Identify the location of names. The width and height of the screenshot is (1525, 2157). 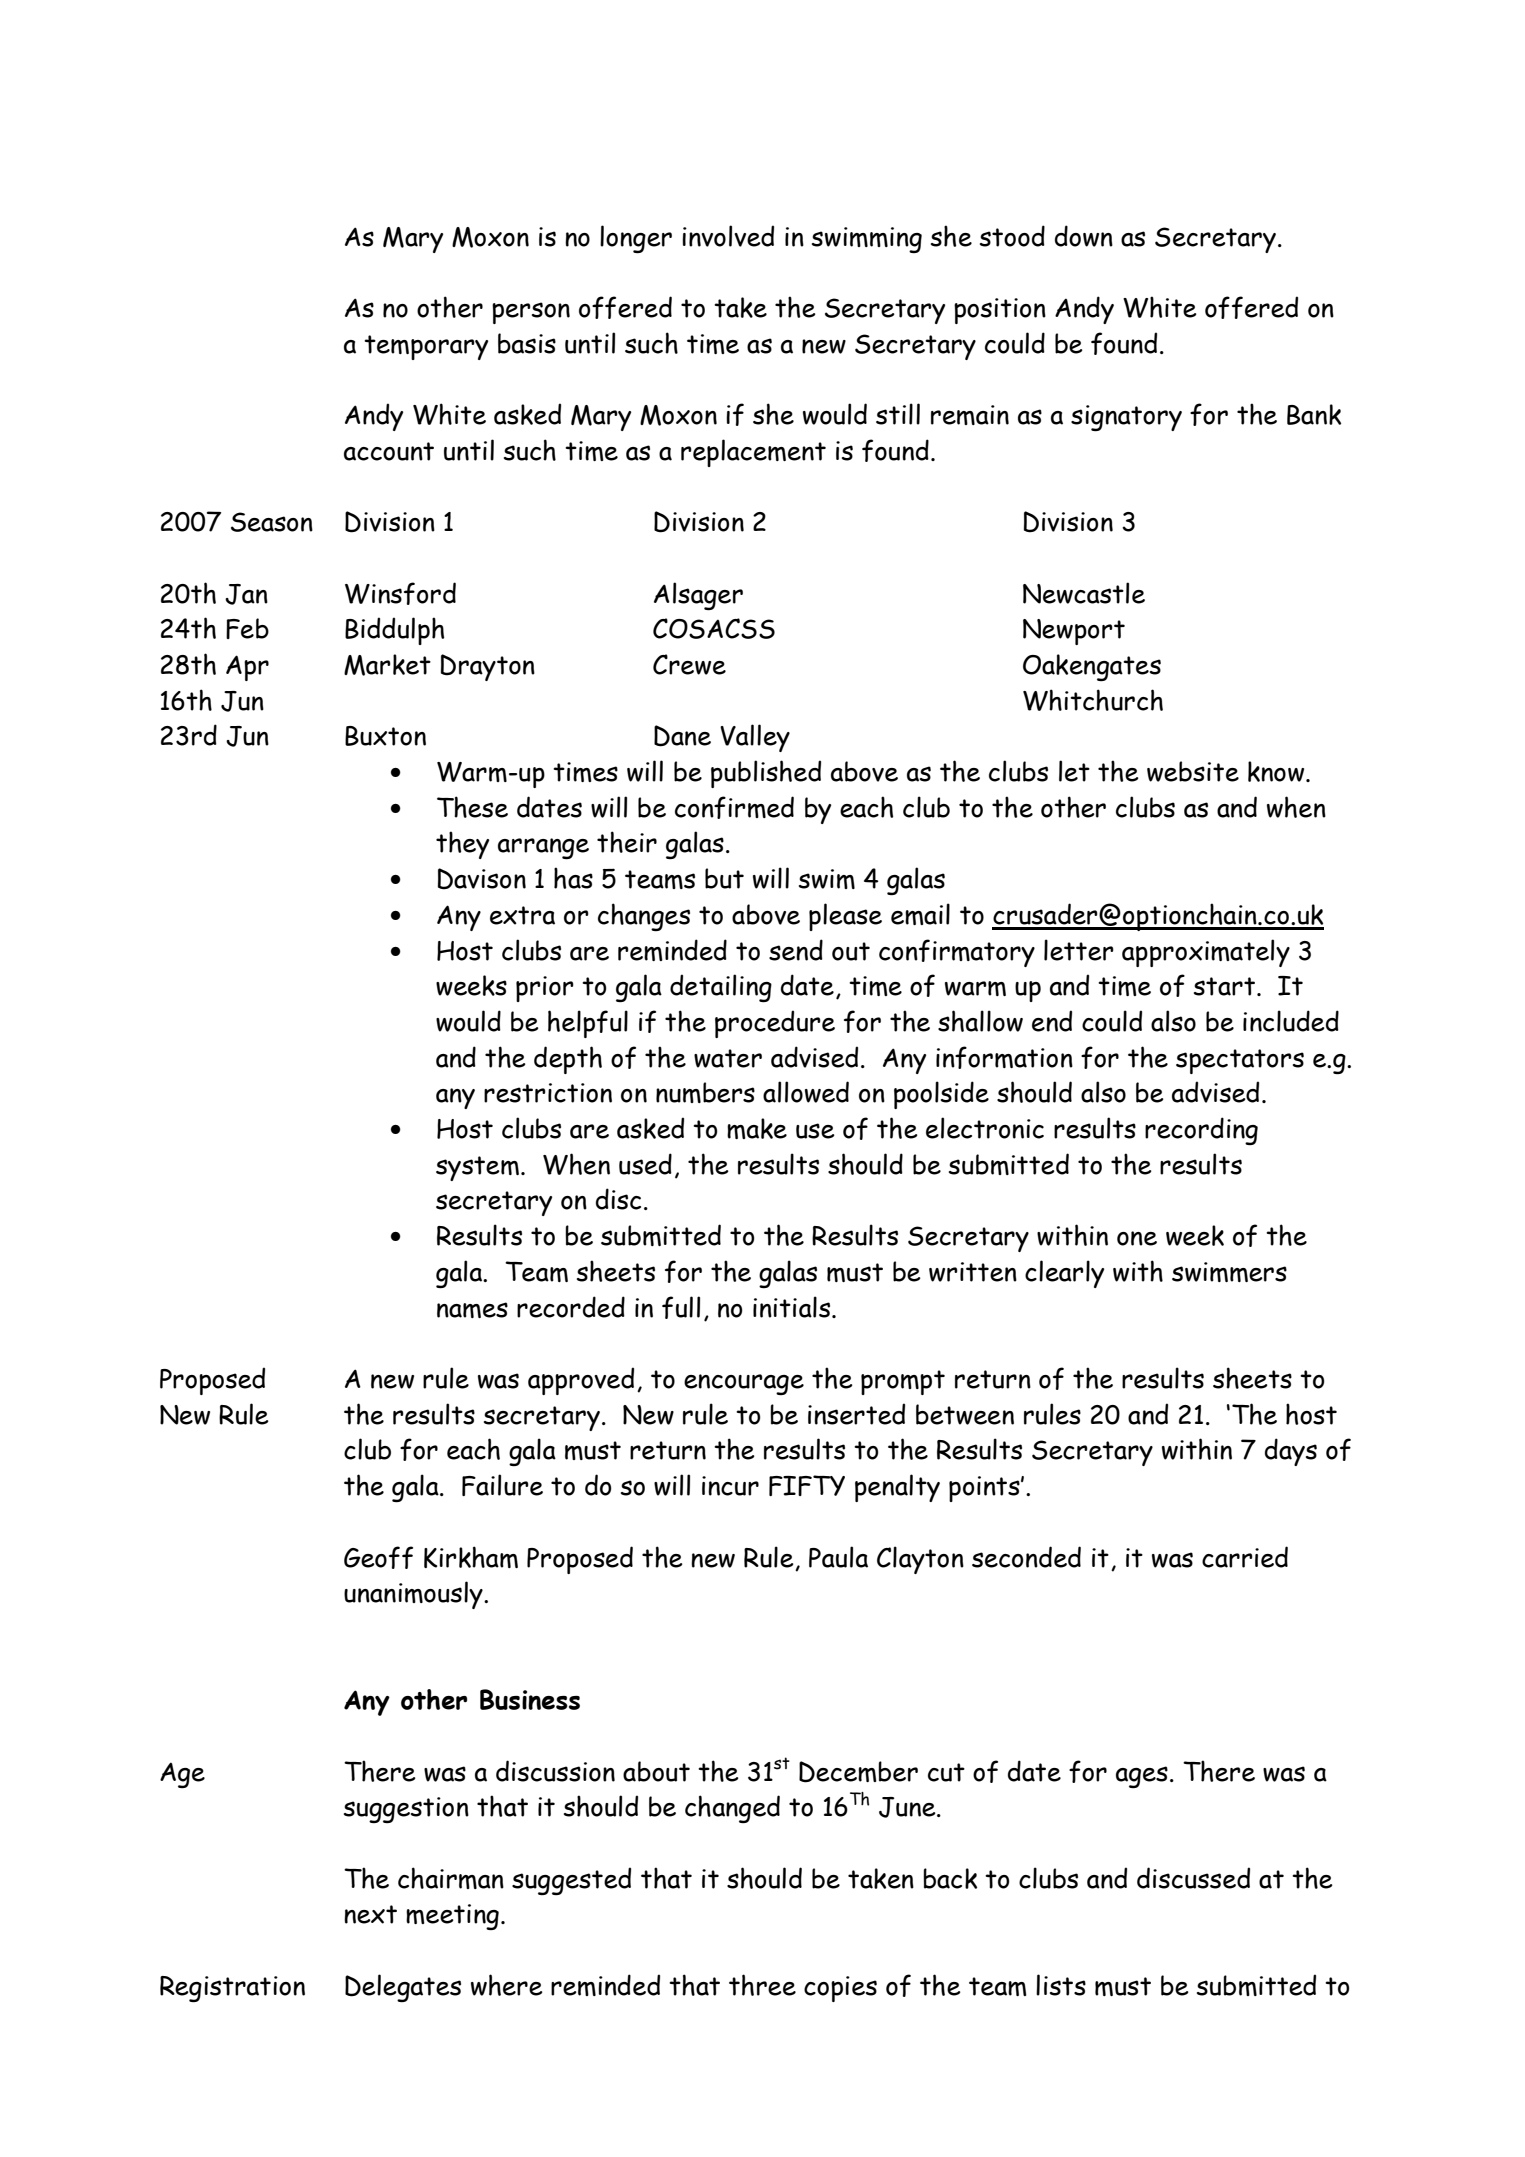
(472, 1310).
